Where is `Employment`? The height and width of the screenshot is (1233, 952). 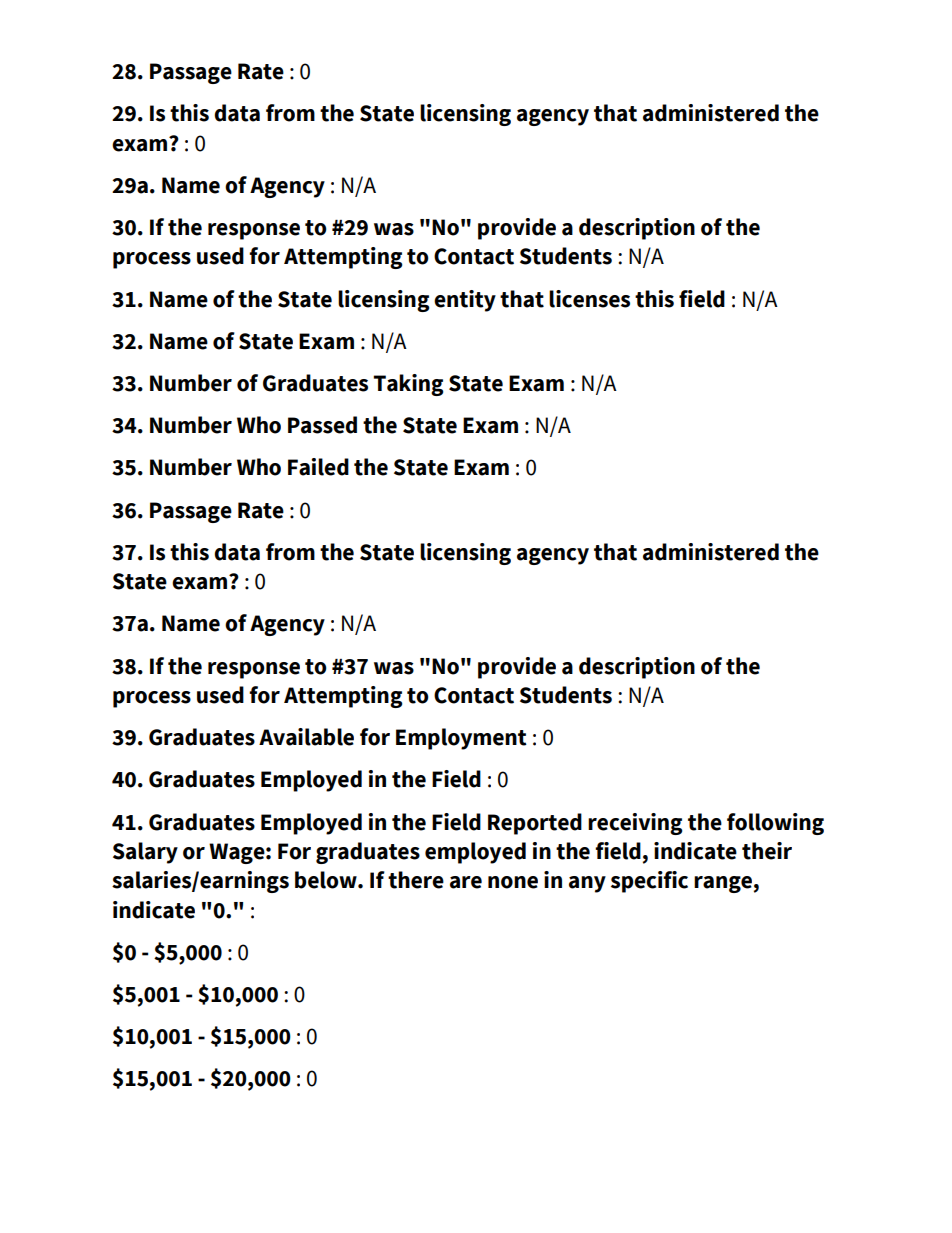 Employment is located at coordinates (461, 739).
